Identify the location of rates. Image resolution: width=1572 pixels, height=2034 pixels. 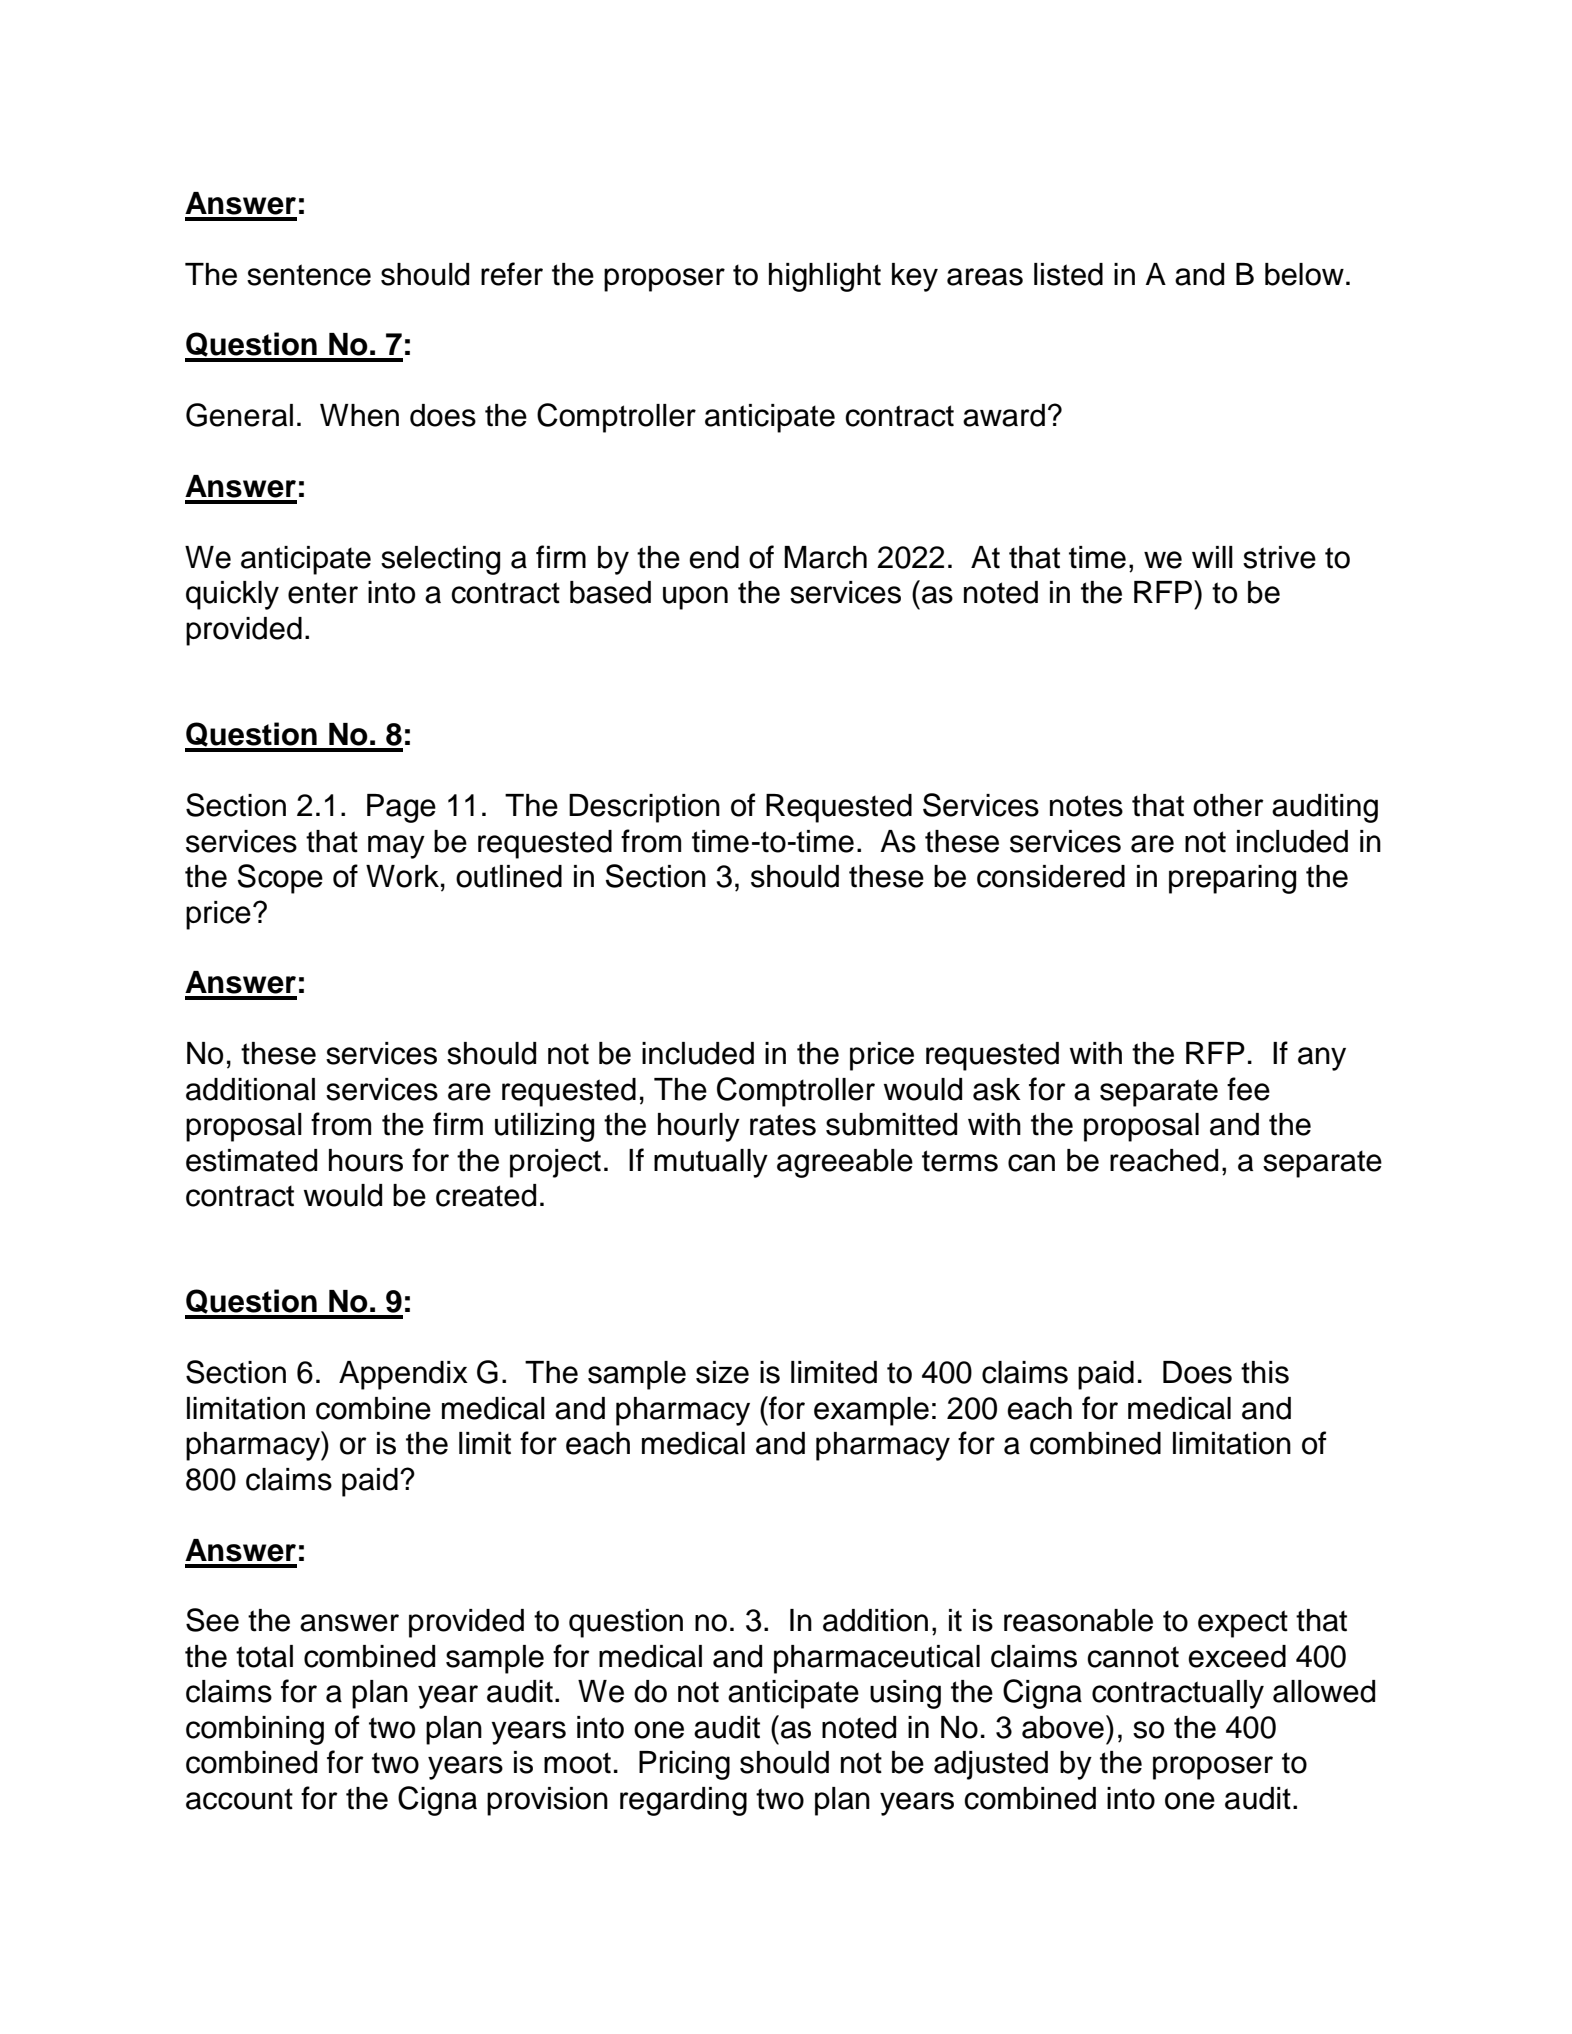
(783, 1125).
